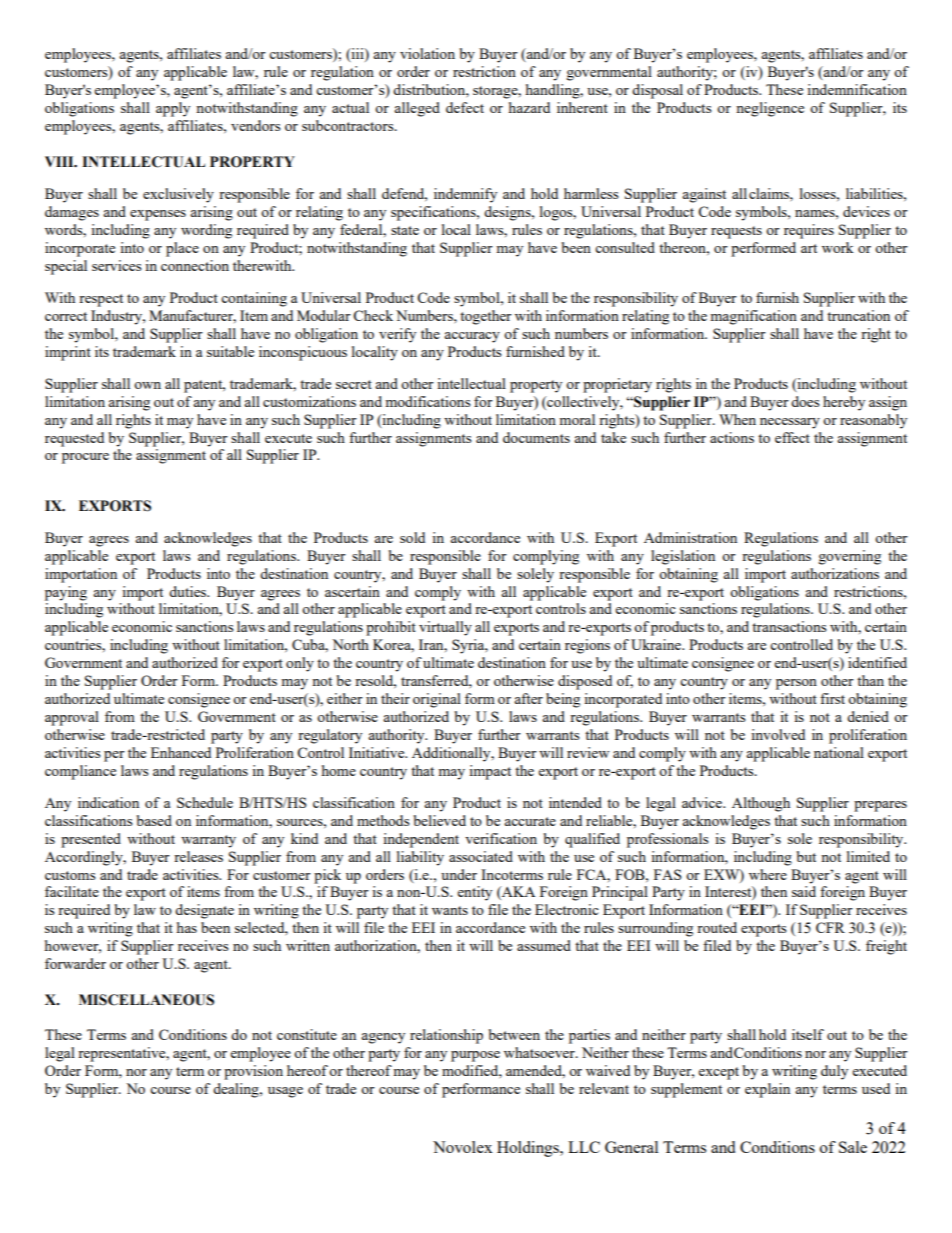 The width and height of the document is (952, 1233). Describe the element at coordinates (147, 385) in the document. I see `own` at that location.
